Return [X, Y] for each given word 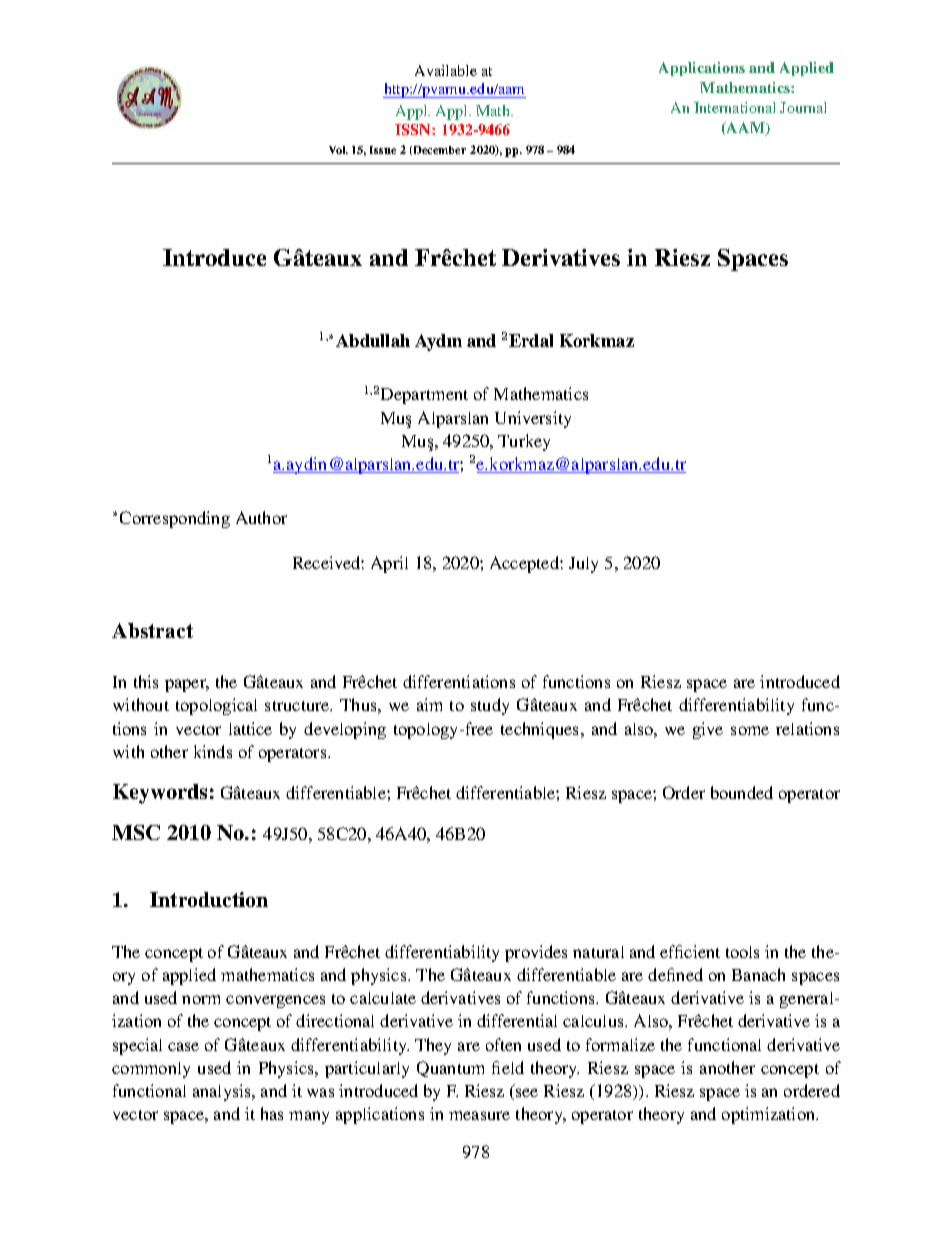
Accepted [525, 564]
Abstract [152, 630]
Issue [383, 150]
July [583, 565]
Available [446, 70]
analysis [223, 1092]
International [734, 107]
